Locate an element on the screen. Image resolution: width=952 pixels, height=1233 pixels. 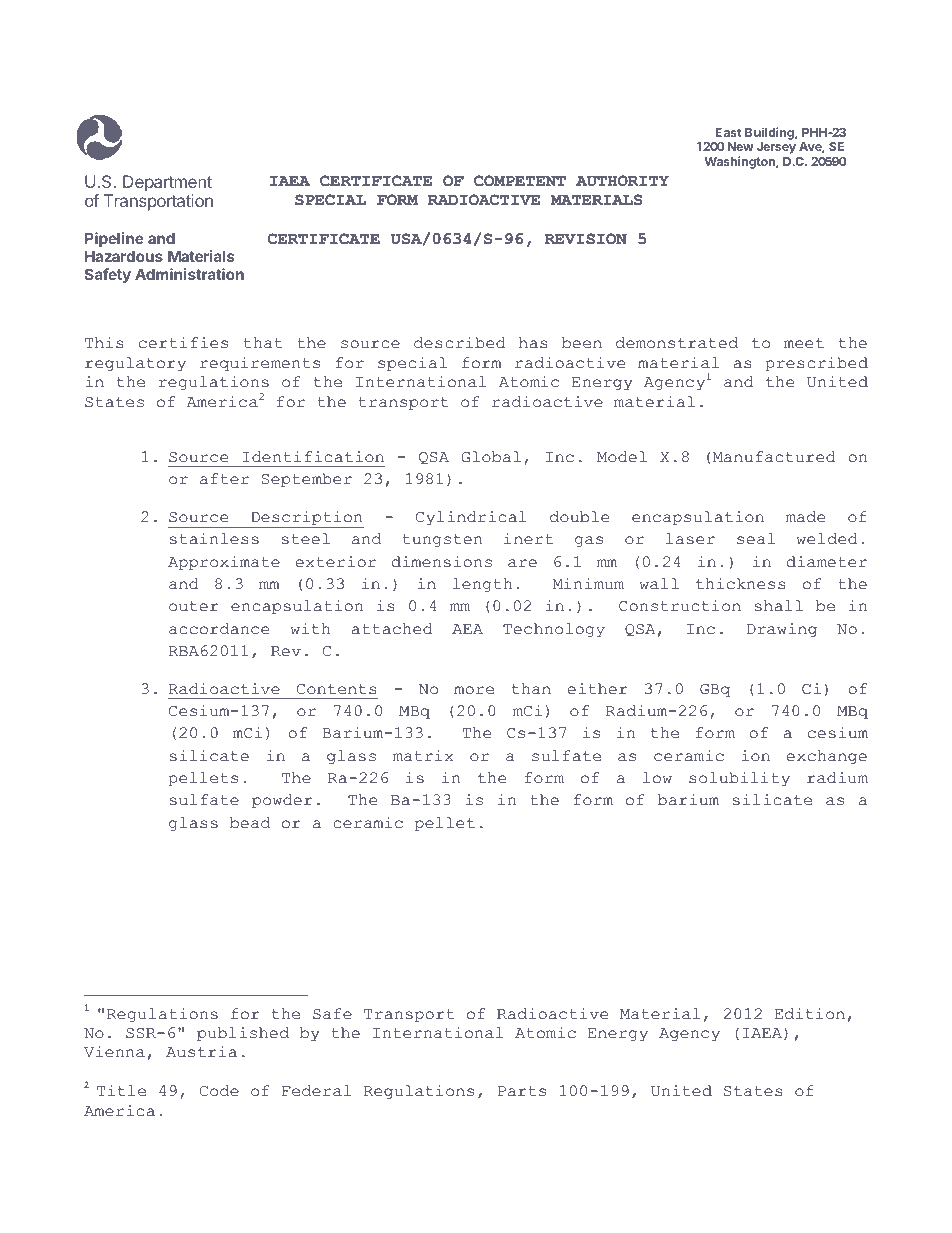
Global is located at coordinates (491, 457).
